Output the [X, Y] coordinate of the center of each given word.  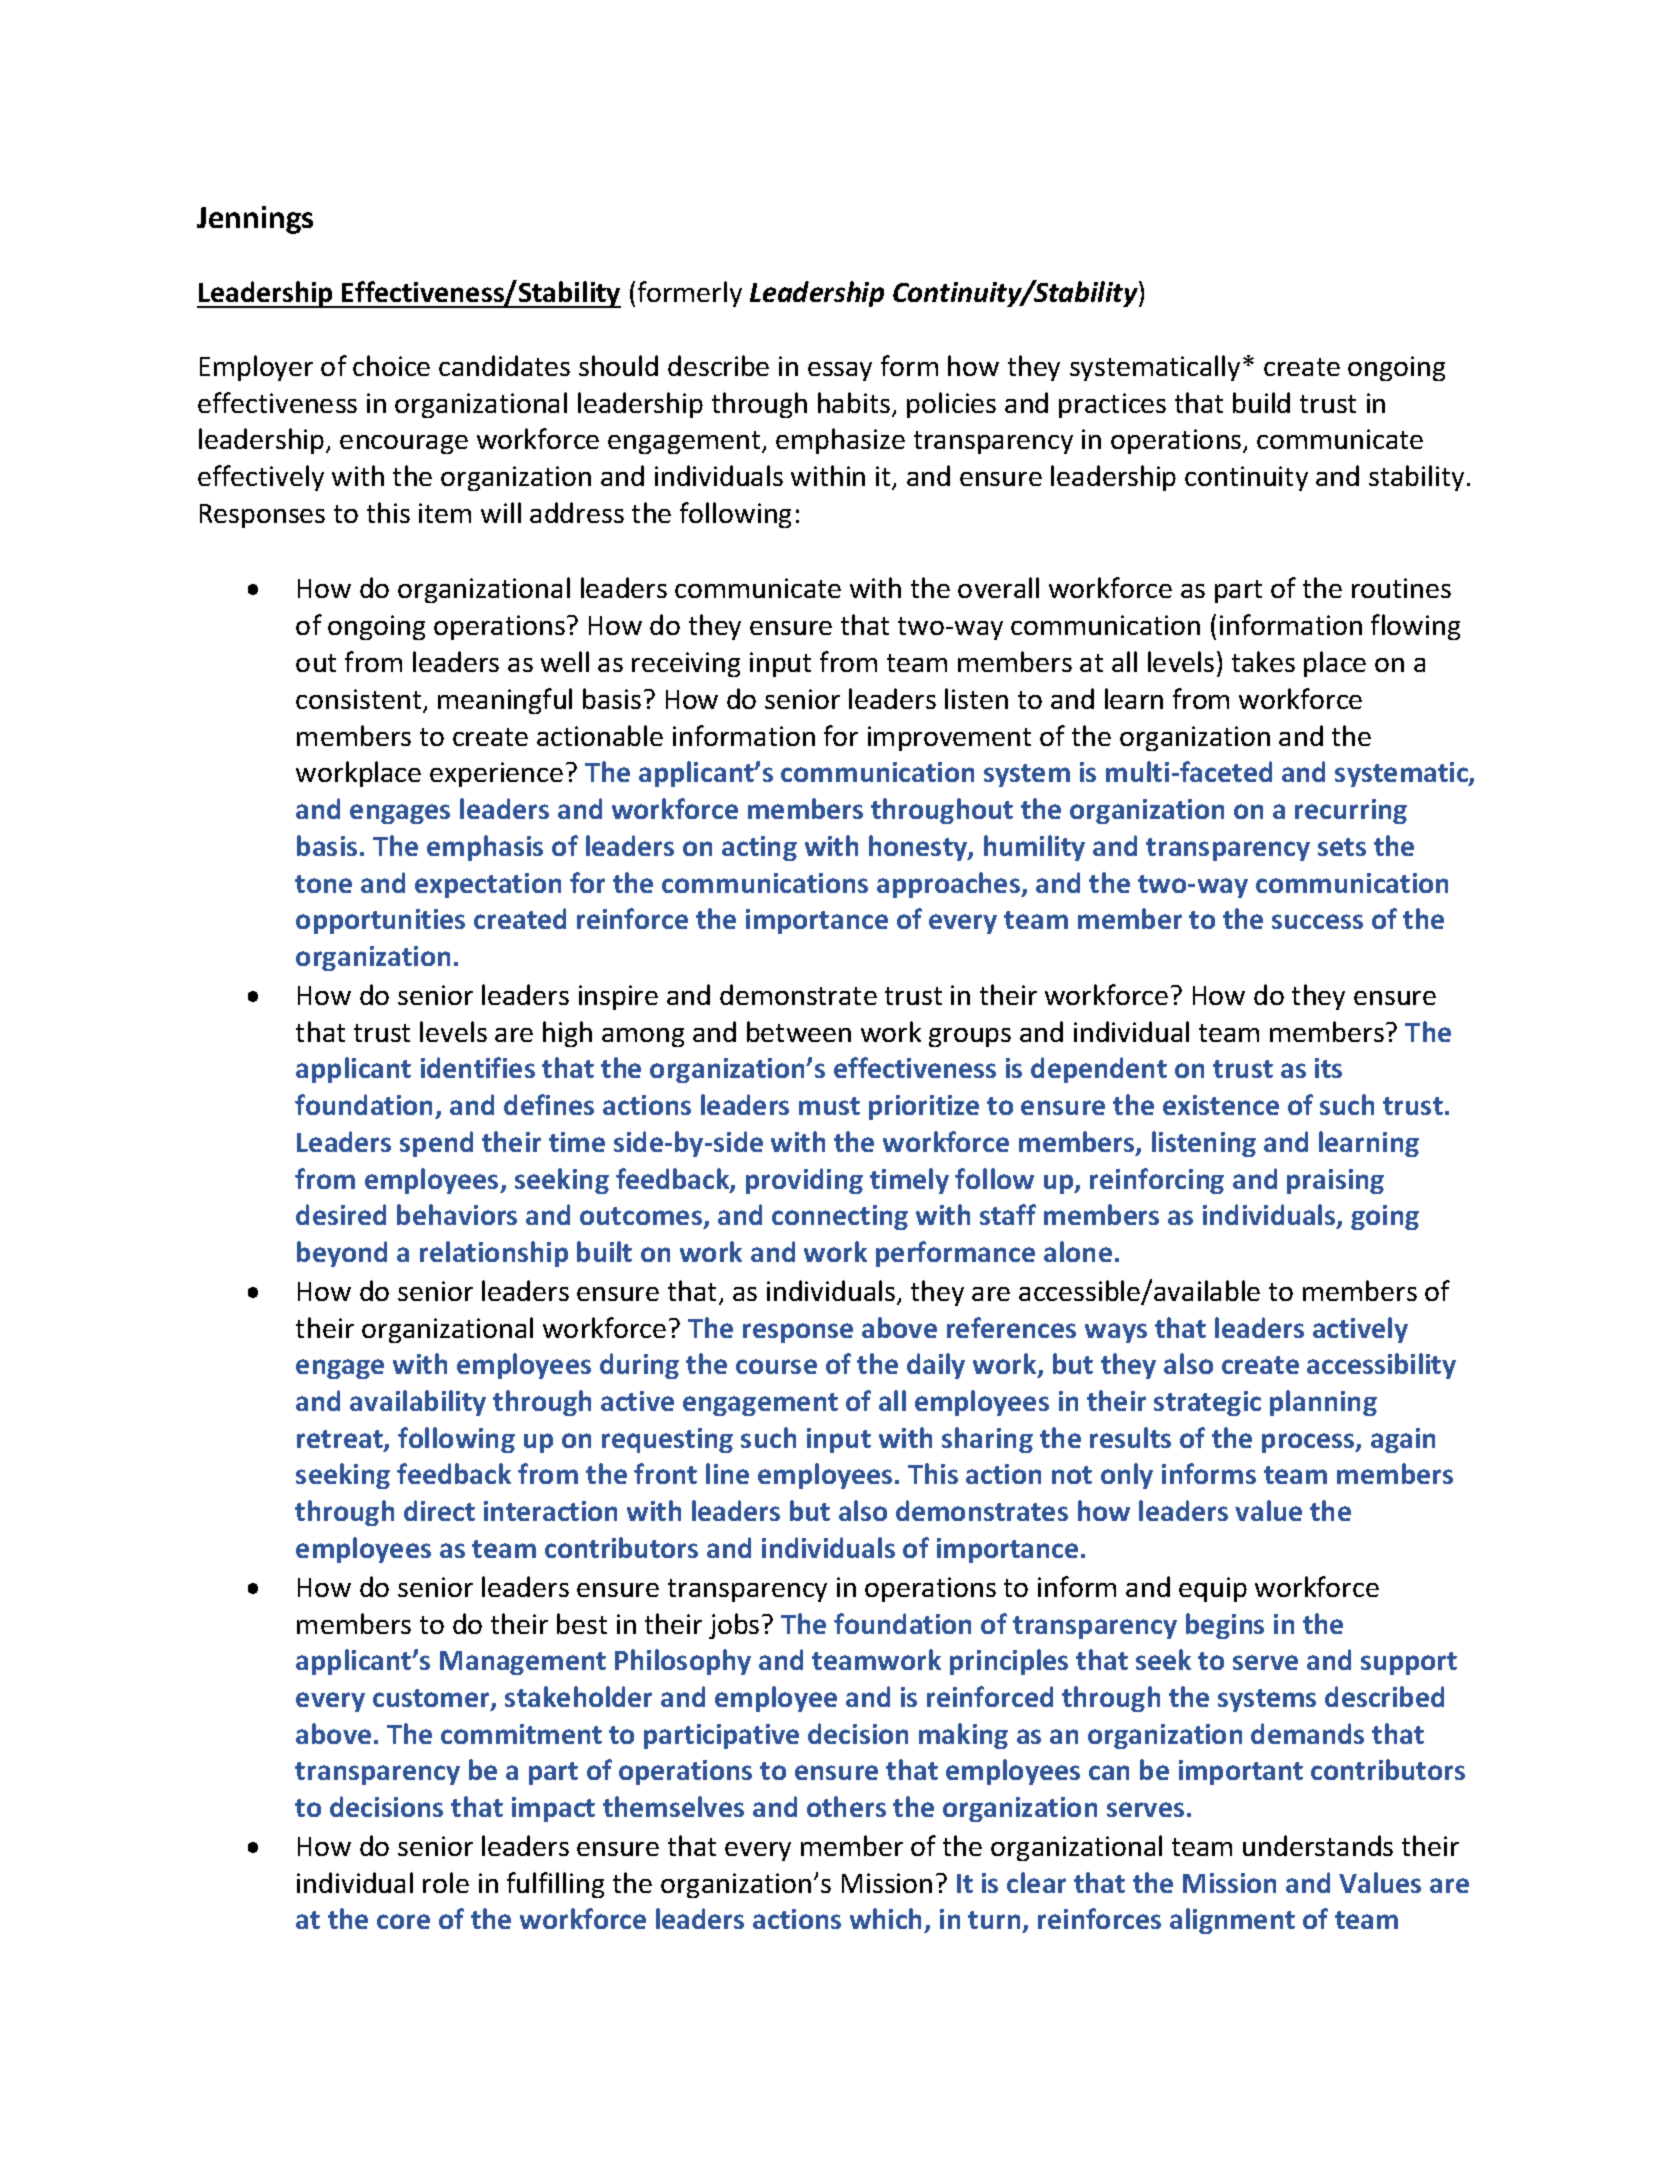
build [1261, 402]
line [727, 1473]
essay [840, 371]
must [829, 1106]
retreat [341, 1440]
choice [391, 365]
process [1309, 1443]
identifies [478, 1067]
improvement [949, 738]
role [446, 1882]
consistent [360, 700]
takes [1263, 661]
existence [1221, 1105]
